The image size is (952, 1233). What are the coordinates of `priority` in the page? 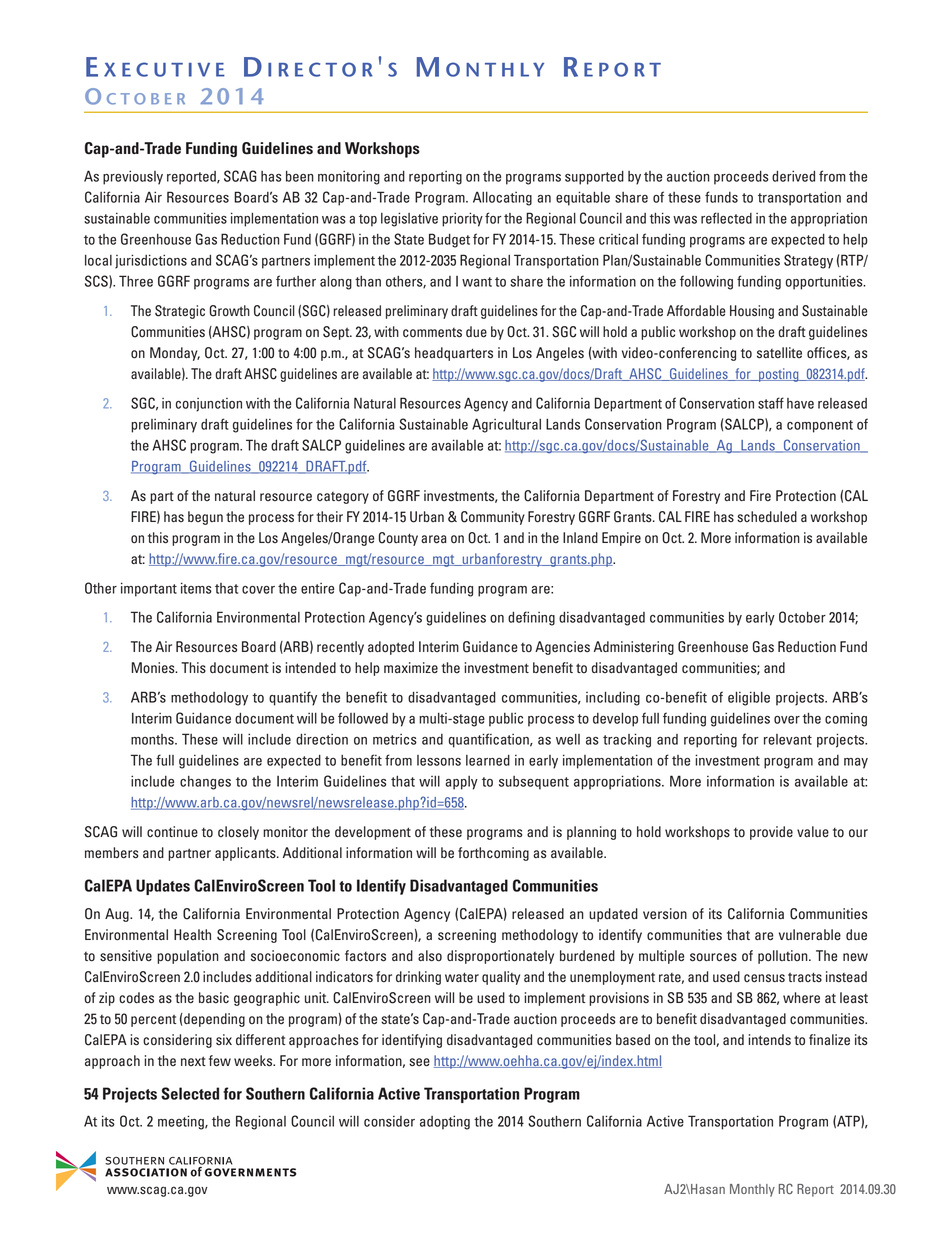 It's located at (462, 219).
